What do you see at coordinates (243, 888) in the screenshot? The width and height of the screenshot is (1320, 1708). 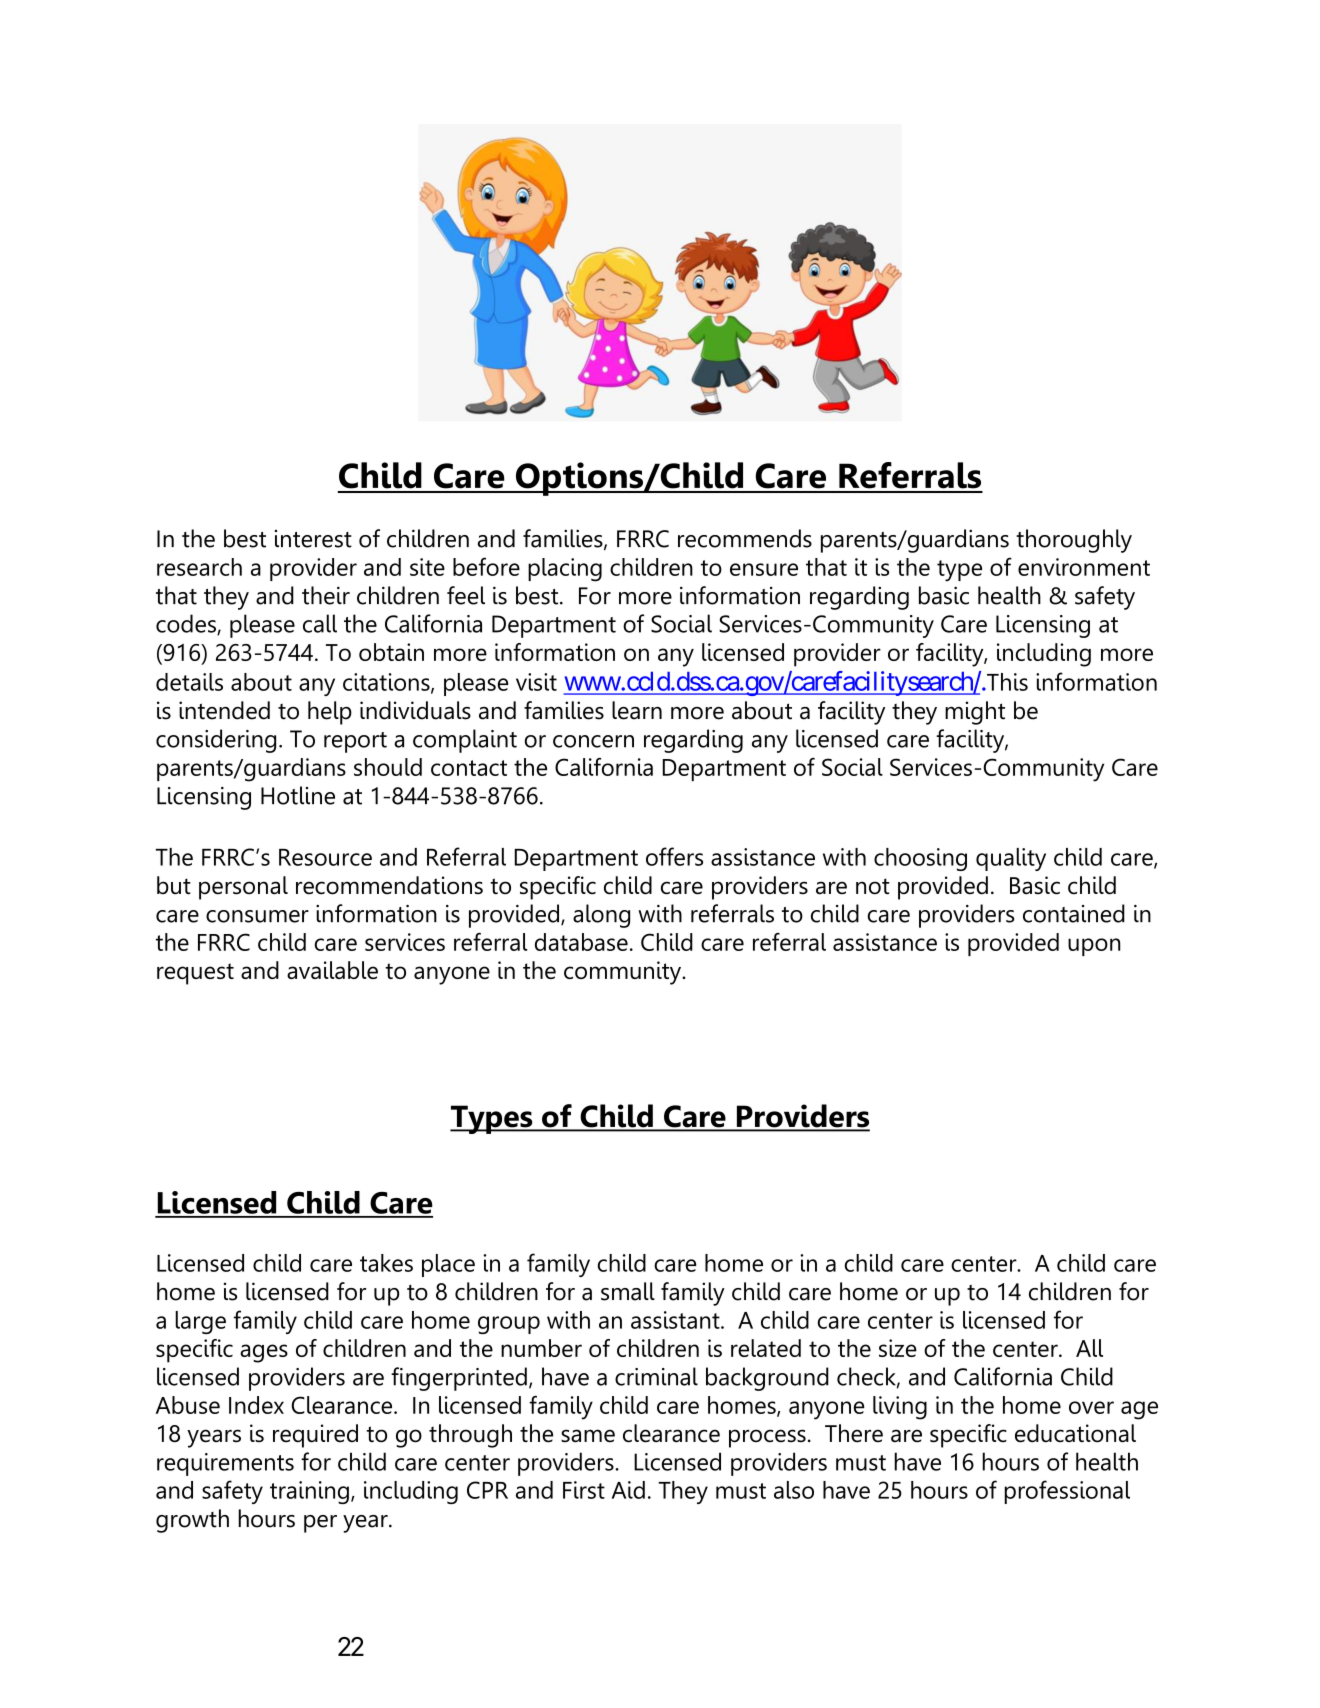 I see `personal` at bounding box center [243, 888].
